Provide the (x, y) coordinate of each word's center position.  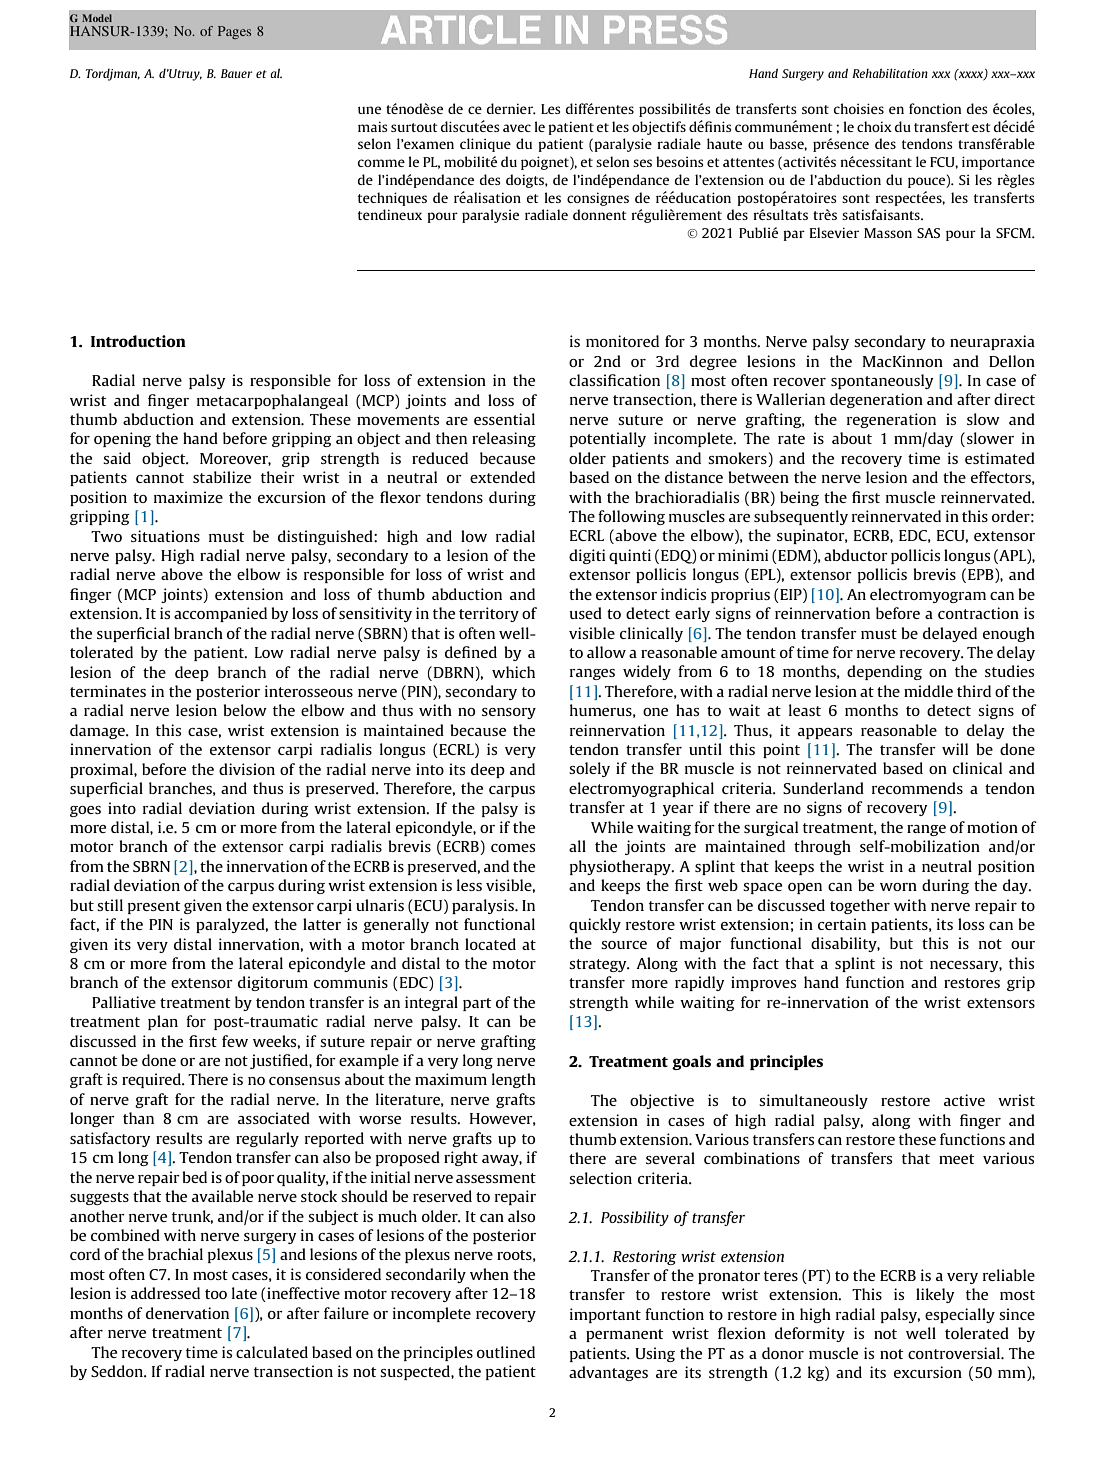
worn (898, 887)
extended (502, 477)
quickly (595, 925)
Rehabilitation (890, 73)
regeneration (891, 420)
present (154, 907)
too (216, 1294)
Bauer (236, 73)
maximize (188, 497)
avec (517, 128)
